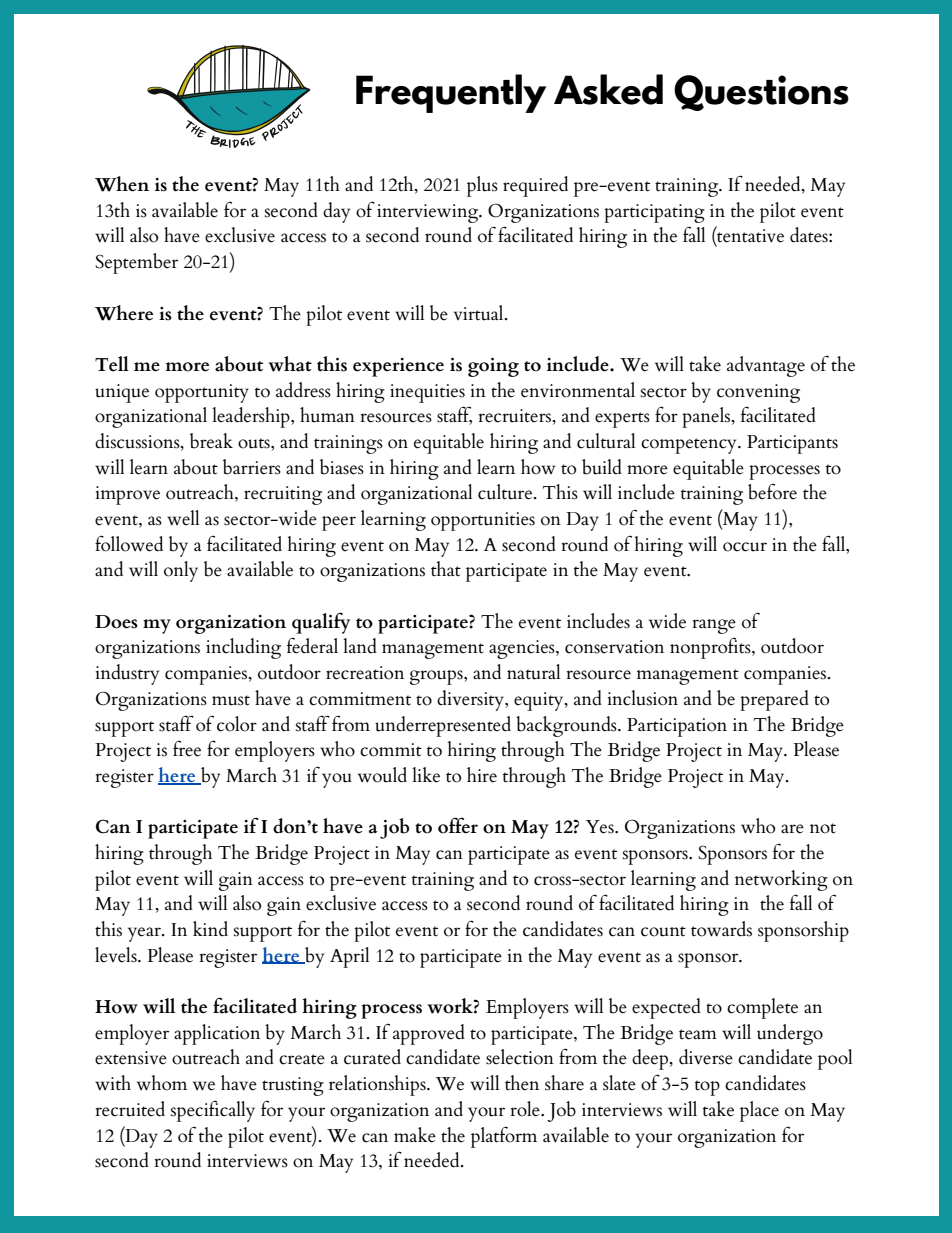  Describe the element at coordinates (181, 571) in the screenshot. I see `only` at that location.
